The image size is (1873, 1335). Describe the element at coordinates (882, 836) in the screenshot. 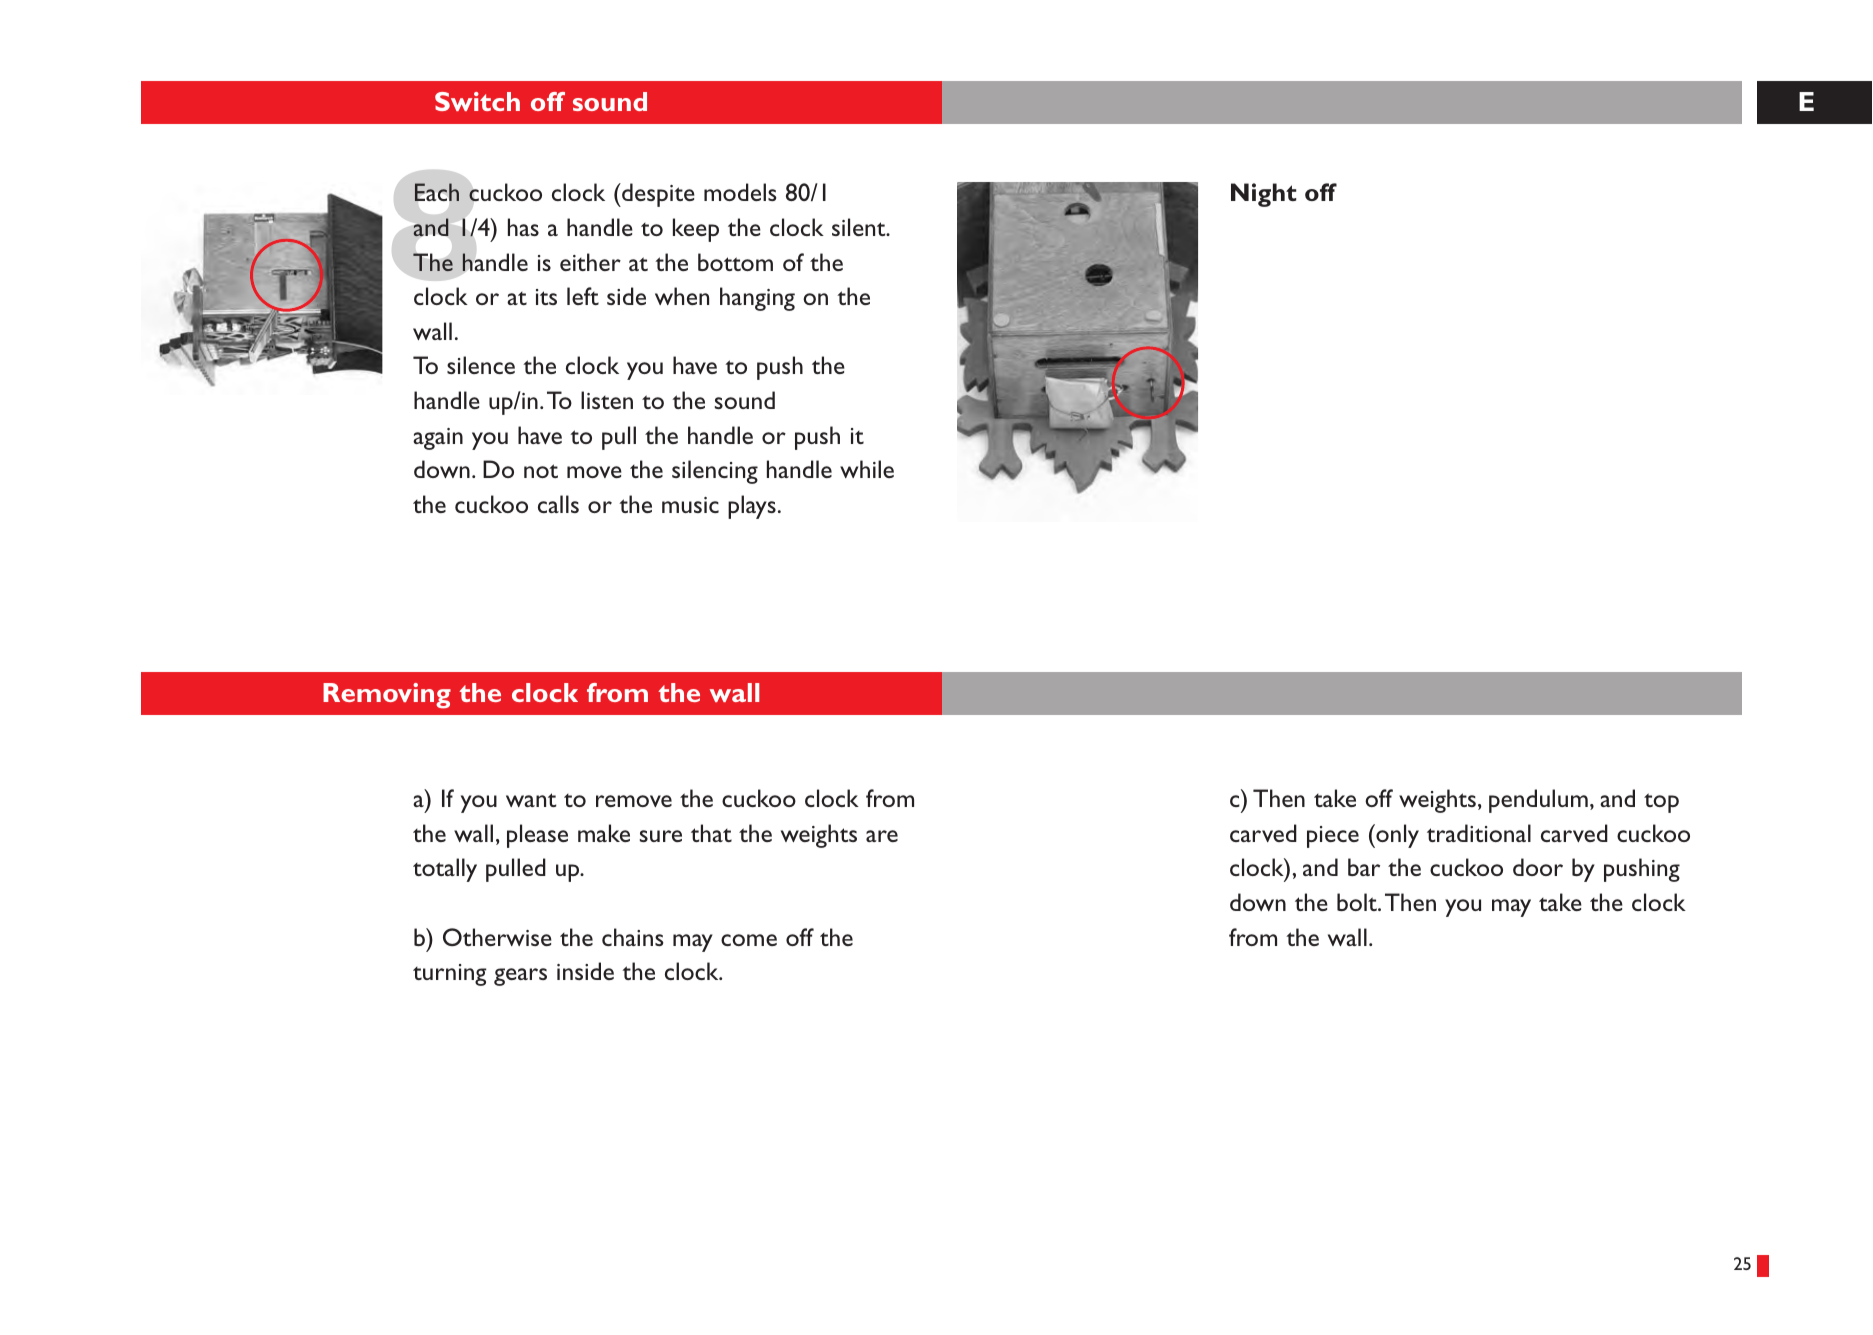

I see `are` at that location.
